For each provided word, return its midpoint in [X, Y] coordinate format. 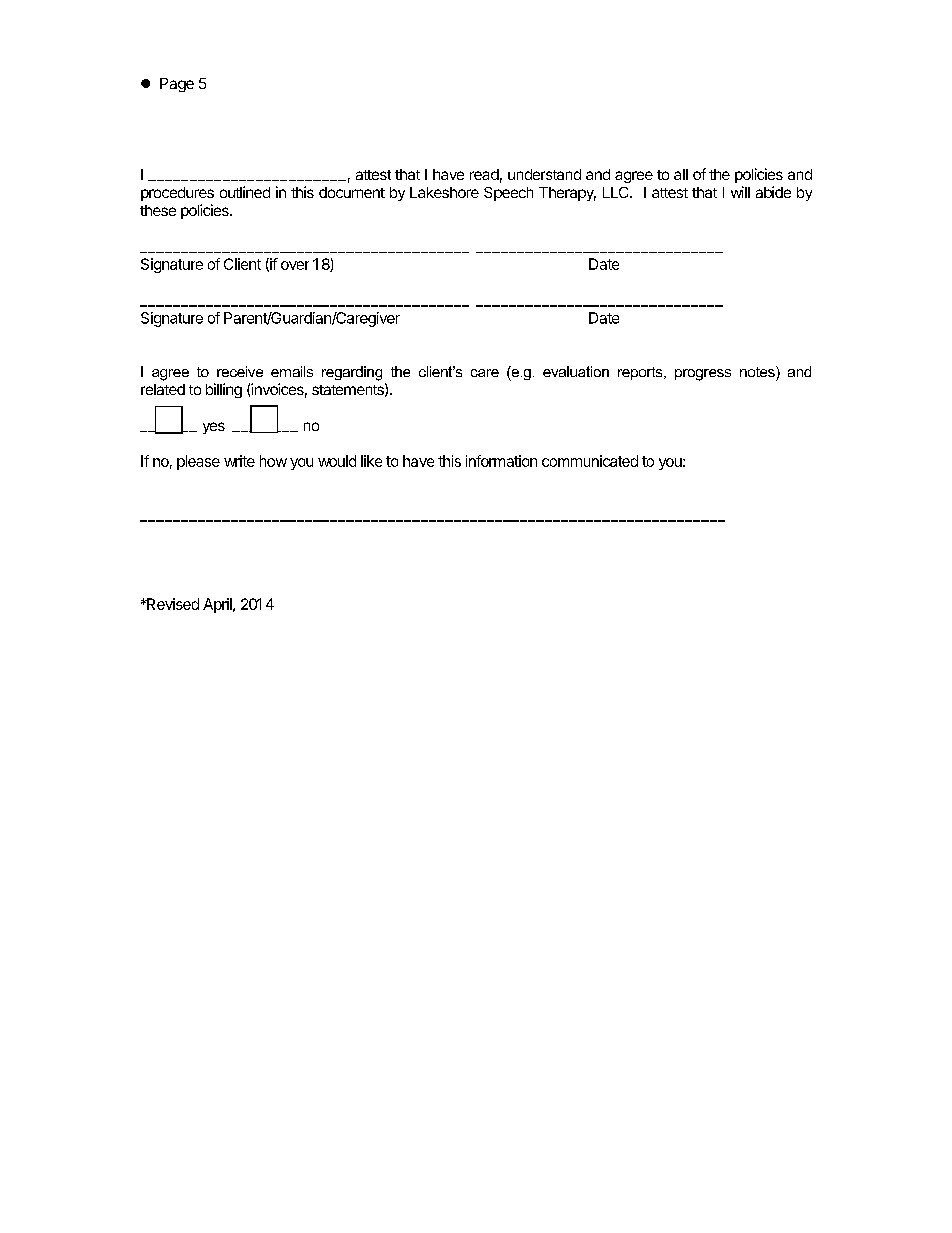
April [218, 605]
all [681, 174]
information [501, 461]
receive [240, 371]
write [239, 461]
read [484, 174]
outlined [245, 192]
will [740, 192]
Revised [172, 604]
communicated [590, 461]
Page [177, 85]
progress [703, 375]
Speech [508, 194]
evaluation [576, 371]
